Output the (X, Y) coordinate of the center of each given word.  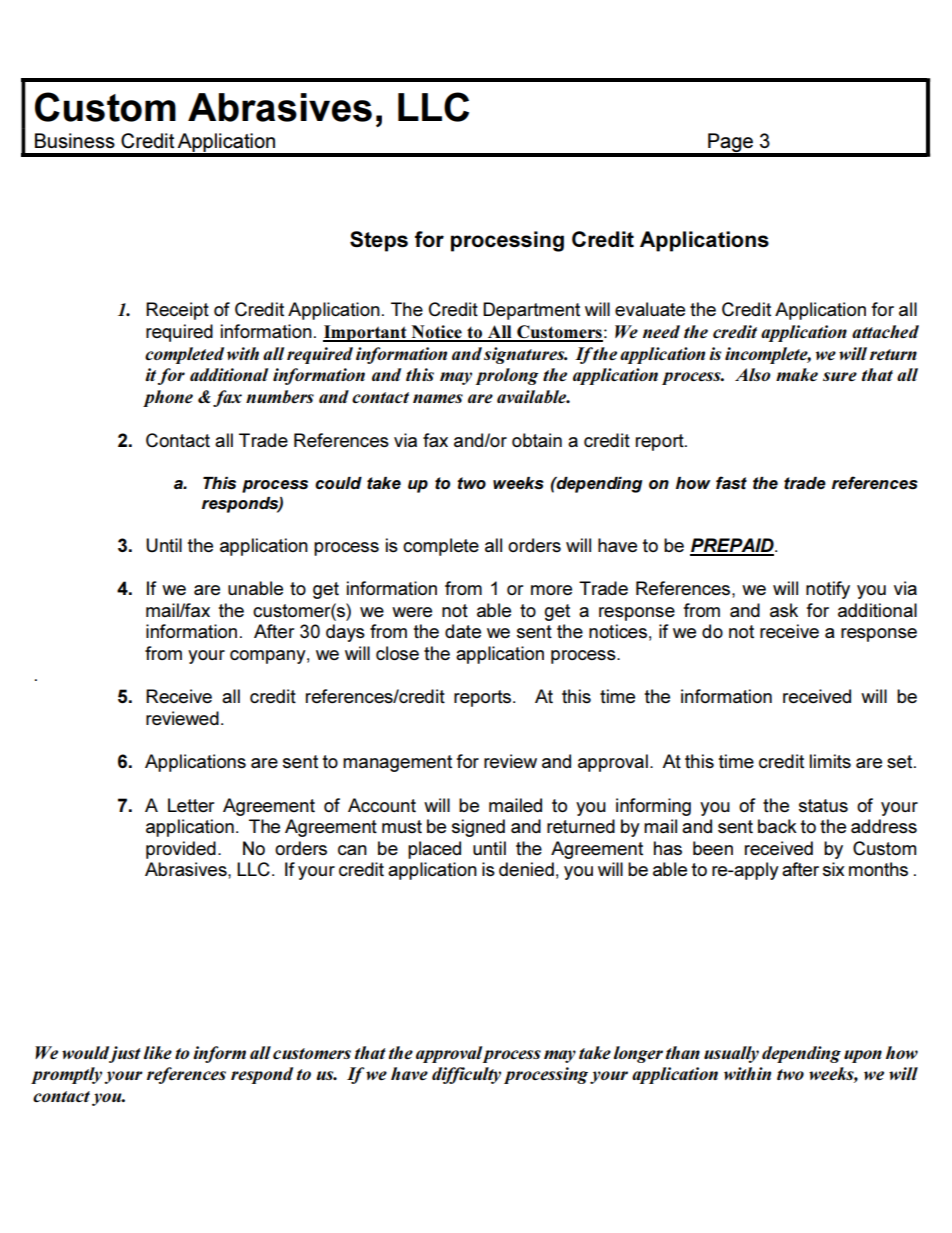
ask (784, 610)
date (463, 631)
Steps (379, 241)
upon (863, 1056)
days (345, 633)
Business (75, 140)
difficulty (466, 1075)
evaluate (650, 309)
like (158, 1052)
